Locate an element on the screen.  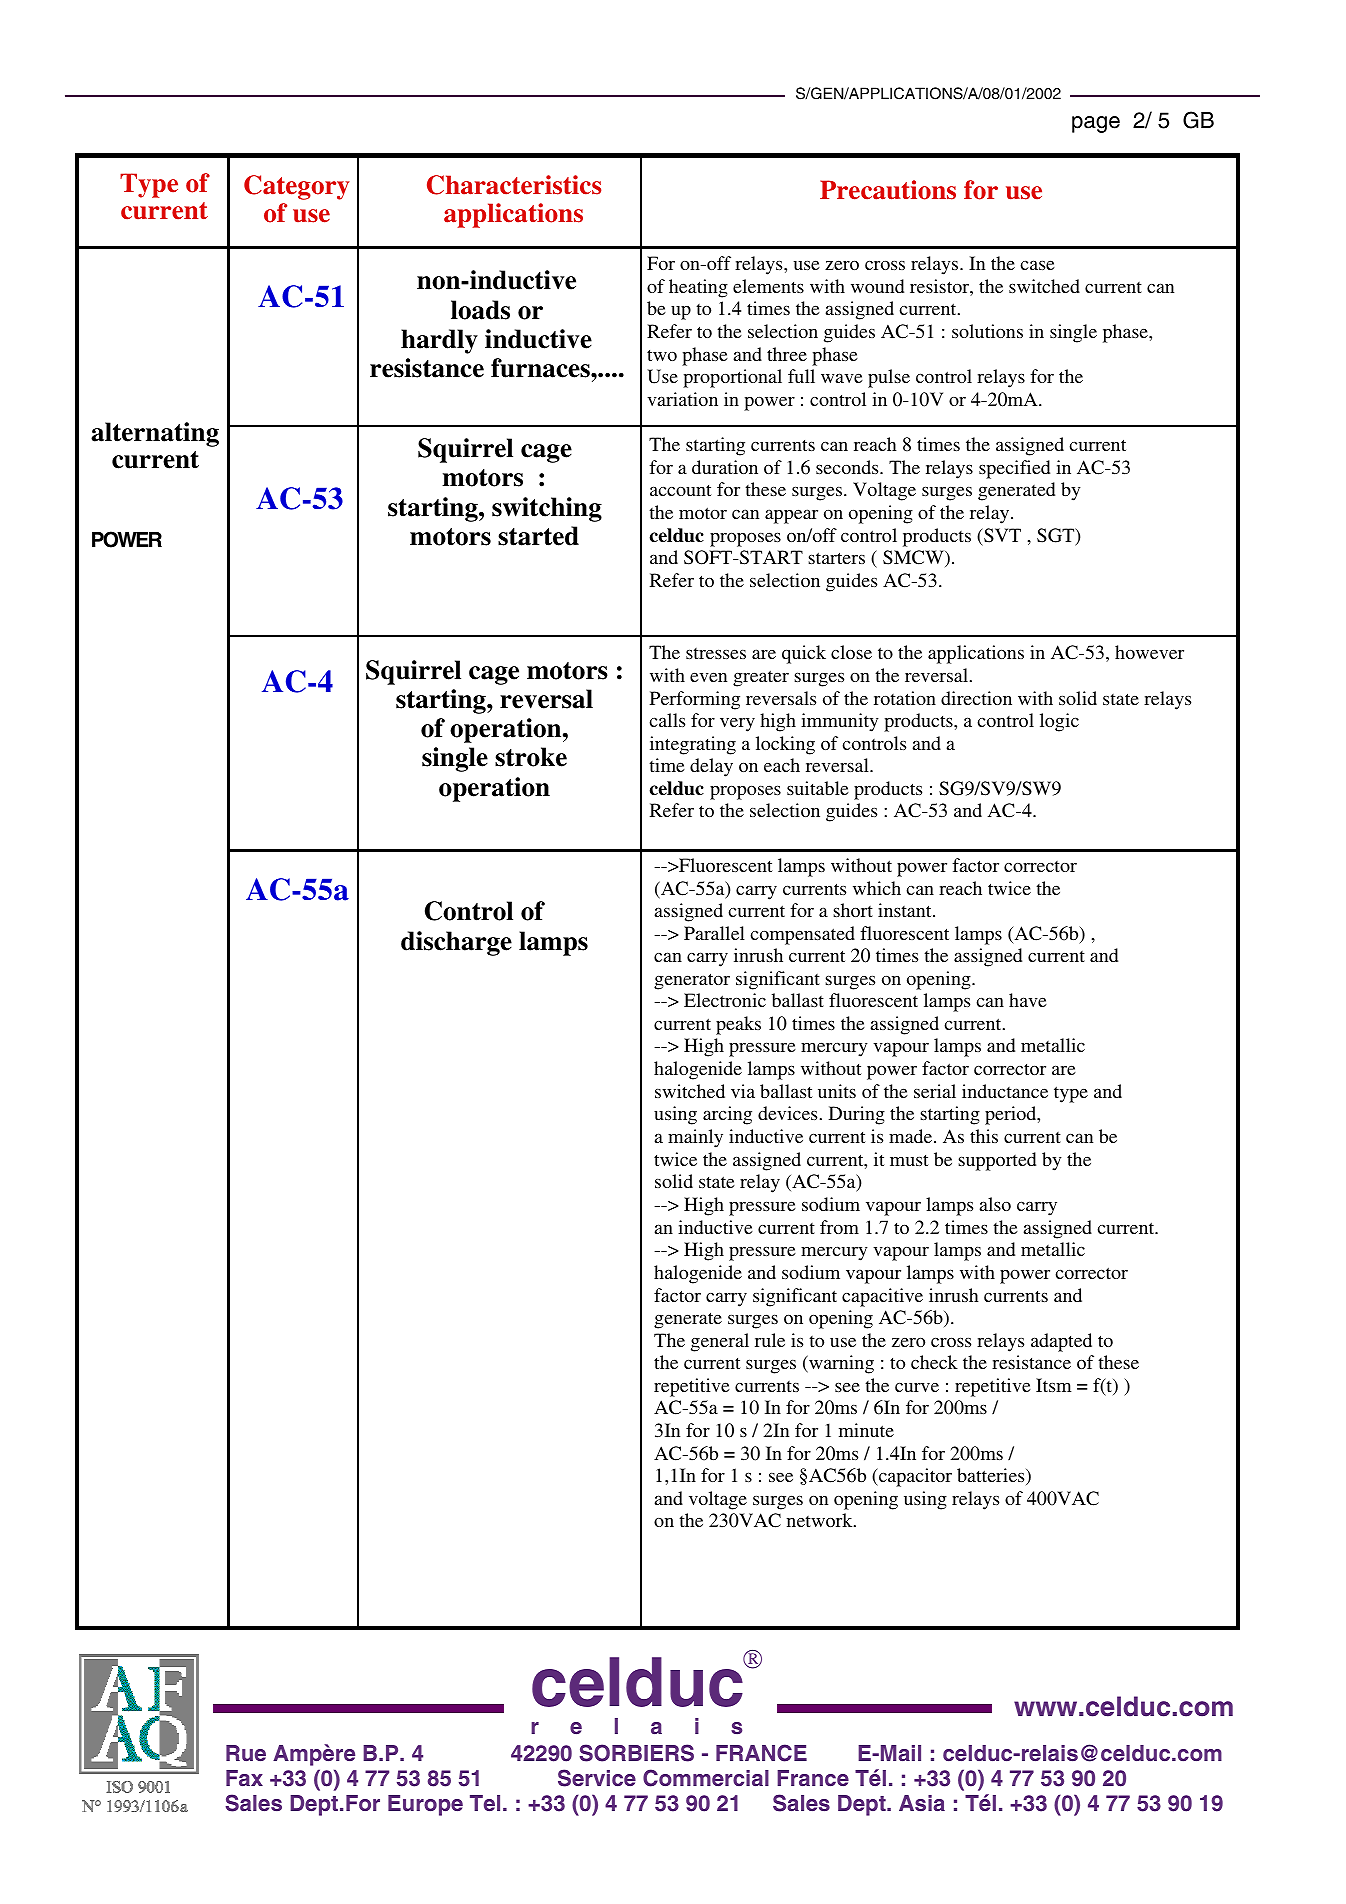
page is located at coordinates (1096, 124).
